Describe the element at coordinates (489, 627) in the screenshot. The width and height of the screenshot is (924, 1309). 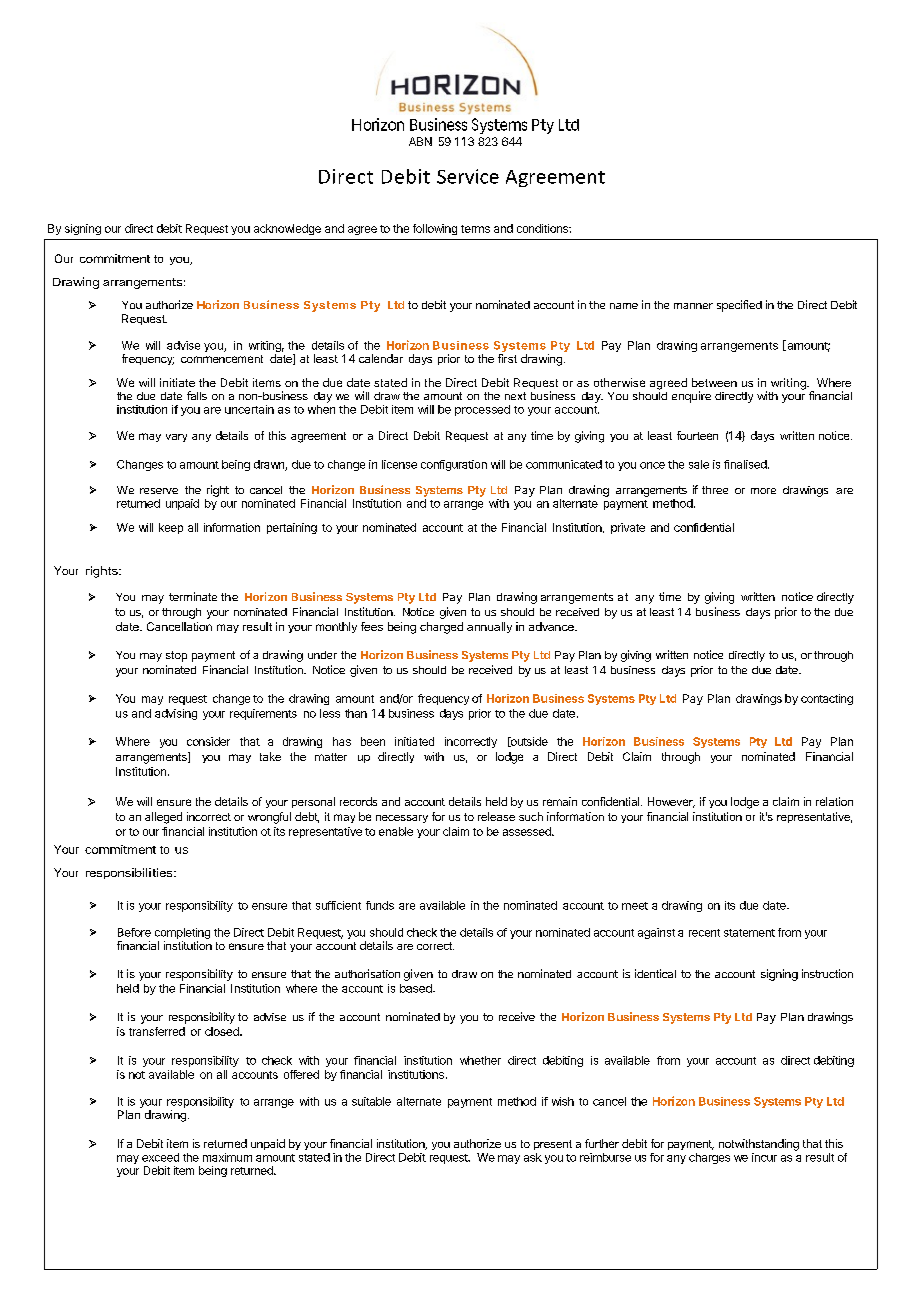
I see `annually` at that location.
